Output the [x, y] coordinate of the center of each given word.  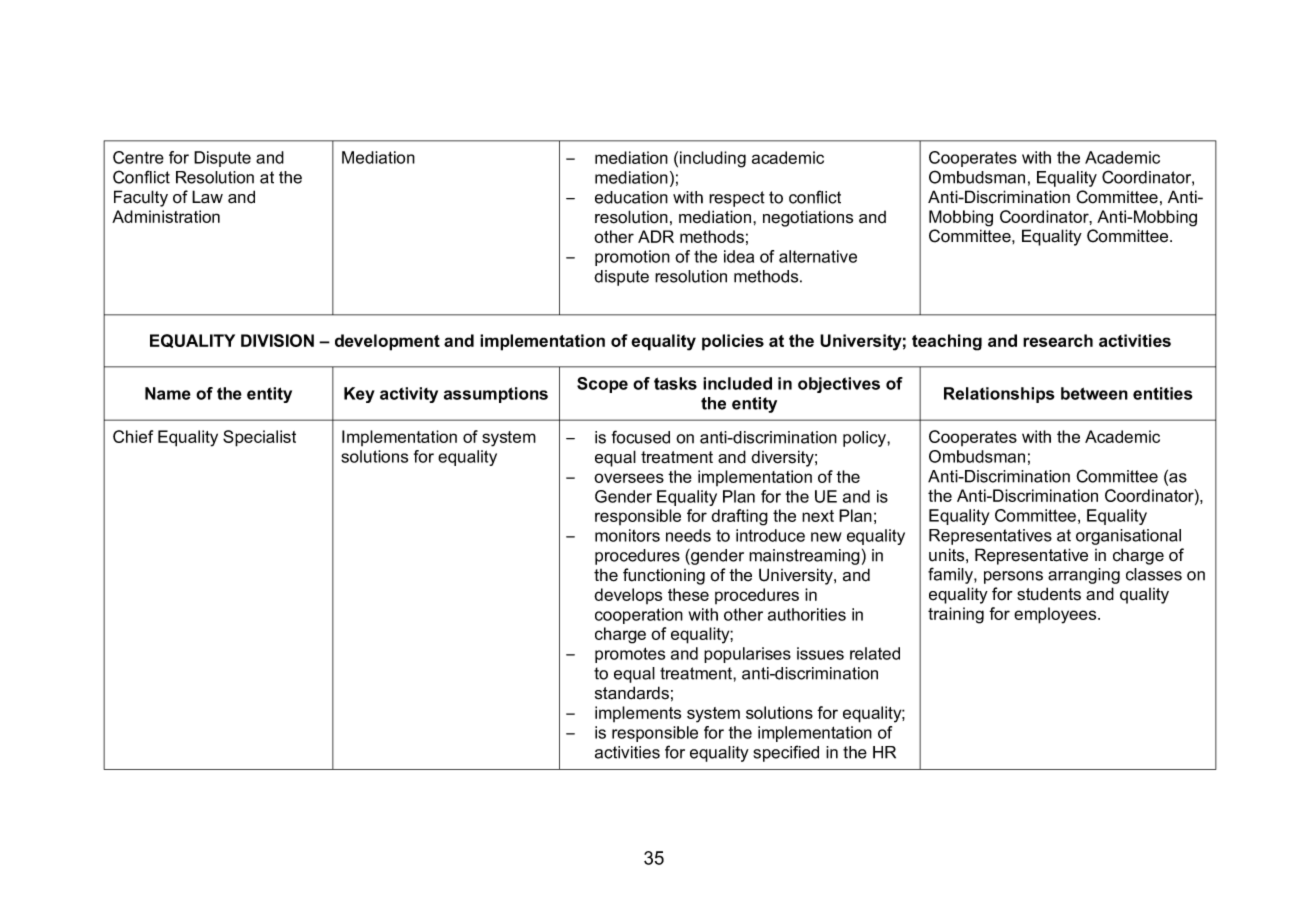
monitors [627, 535]
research [1058, 340]
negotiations [808, 218]
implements [638, 714]
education [631, 197]
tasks [675, 383]
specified [786, 753]
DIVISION [277, 340]
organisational [1128, 537]
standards [632, 693]
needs [688, 535]
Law [207, 197]
